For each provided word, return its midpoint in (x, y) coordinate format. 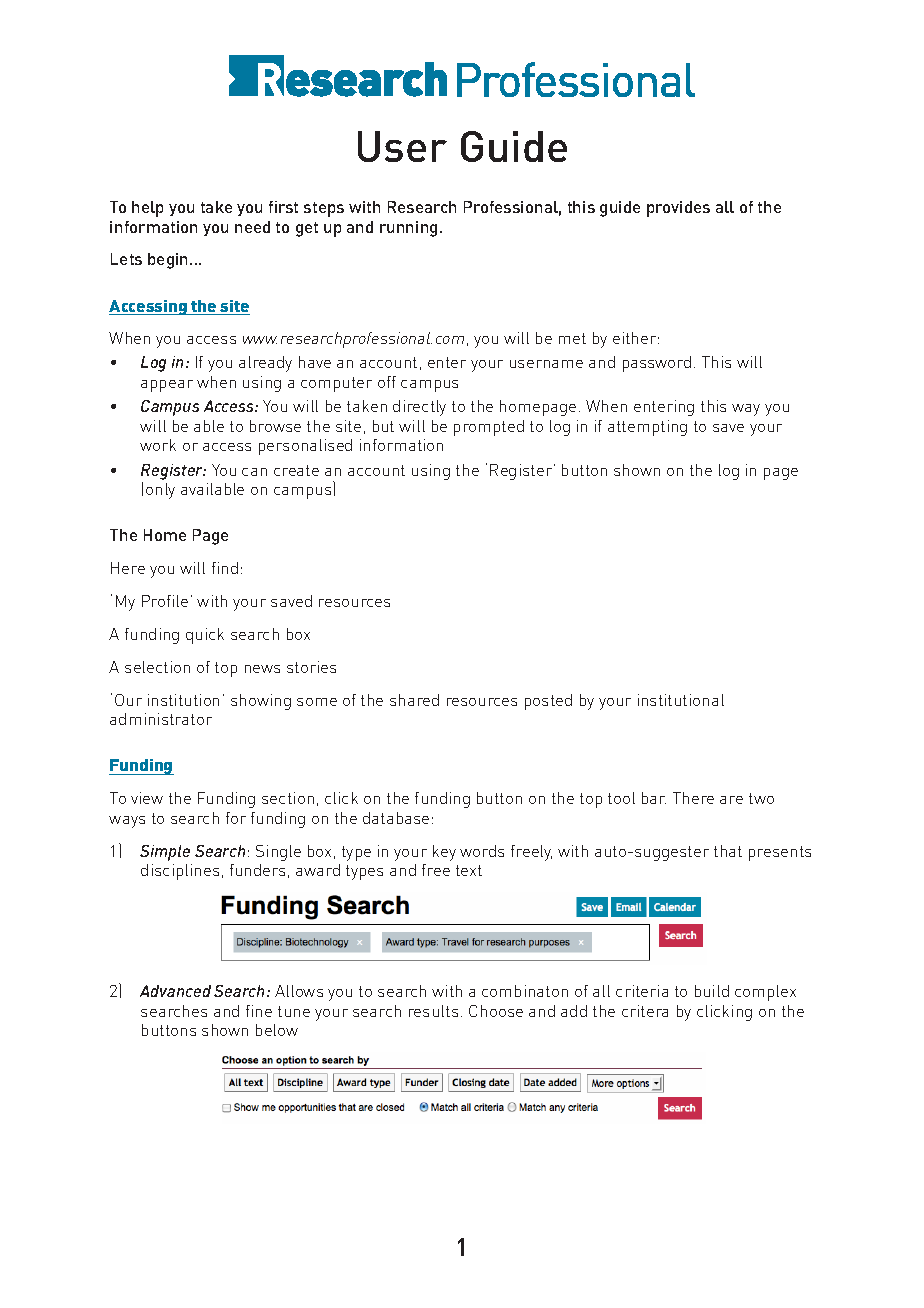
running (408, 229)
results (433, 1011)
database (396, 818)
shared (414, 700)
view (147, 798)
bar (654, 798)
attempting (647, 428)
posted (548, 702)
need (252, 227)
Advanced (175, 991)
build (712, 991)
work (158, 445)
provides (678, 209)
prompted (489, 428)
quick (205, 636)
